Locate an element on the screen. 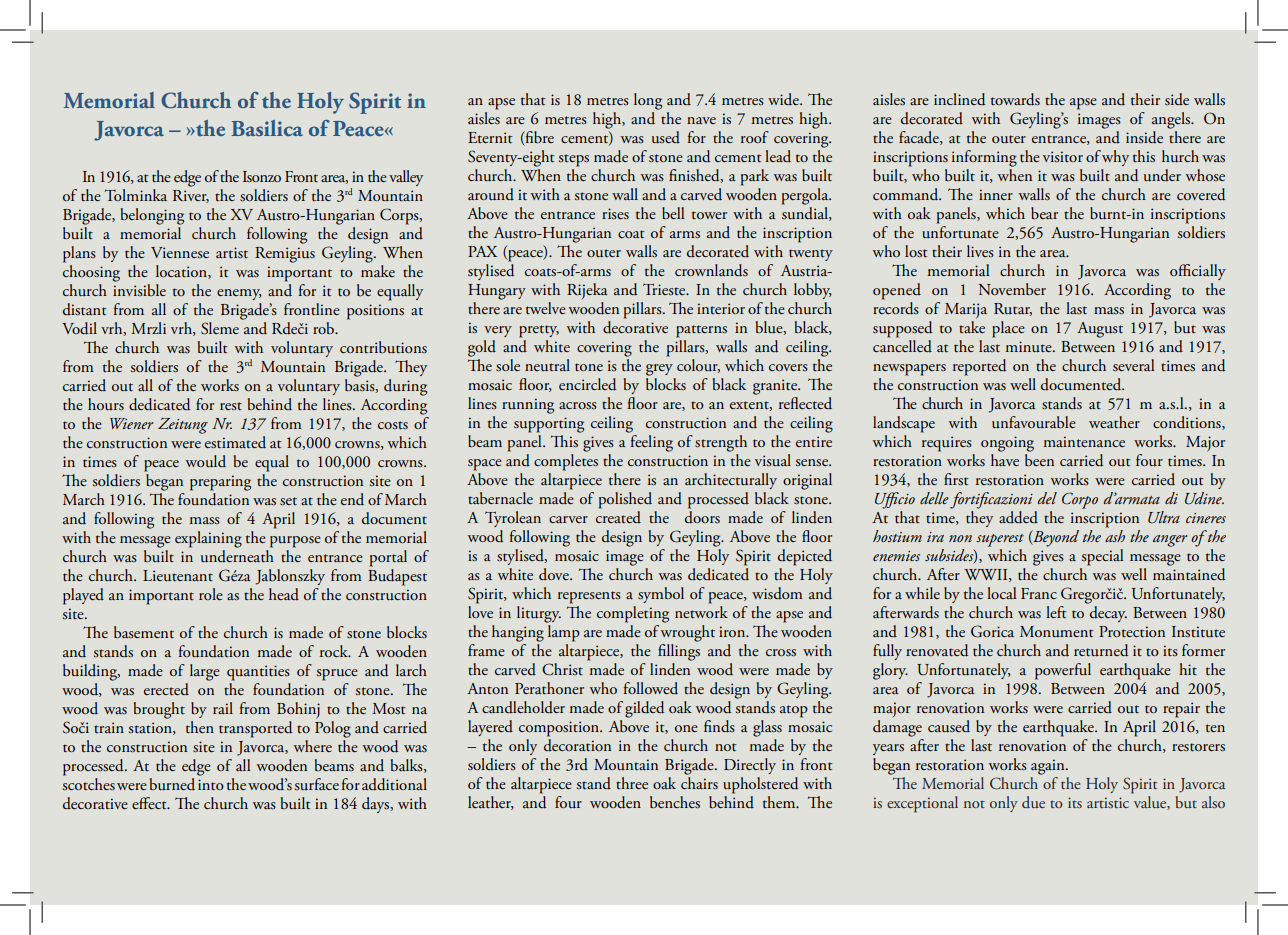 The height and width of the screenshot is (935, 1288). explaining is located at coordinates (208, 539).
